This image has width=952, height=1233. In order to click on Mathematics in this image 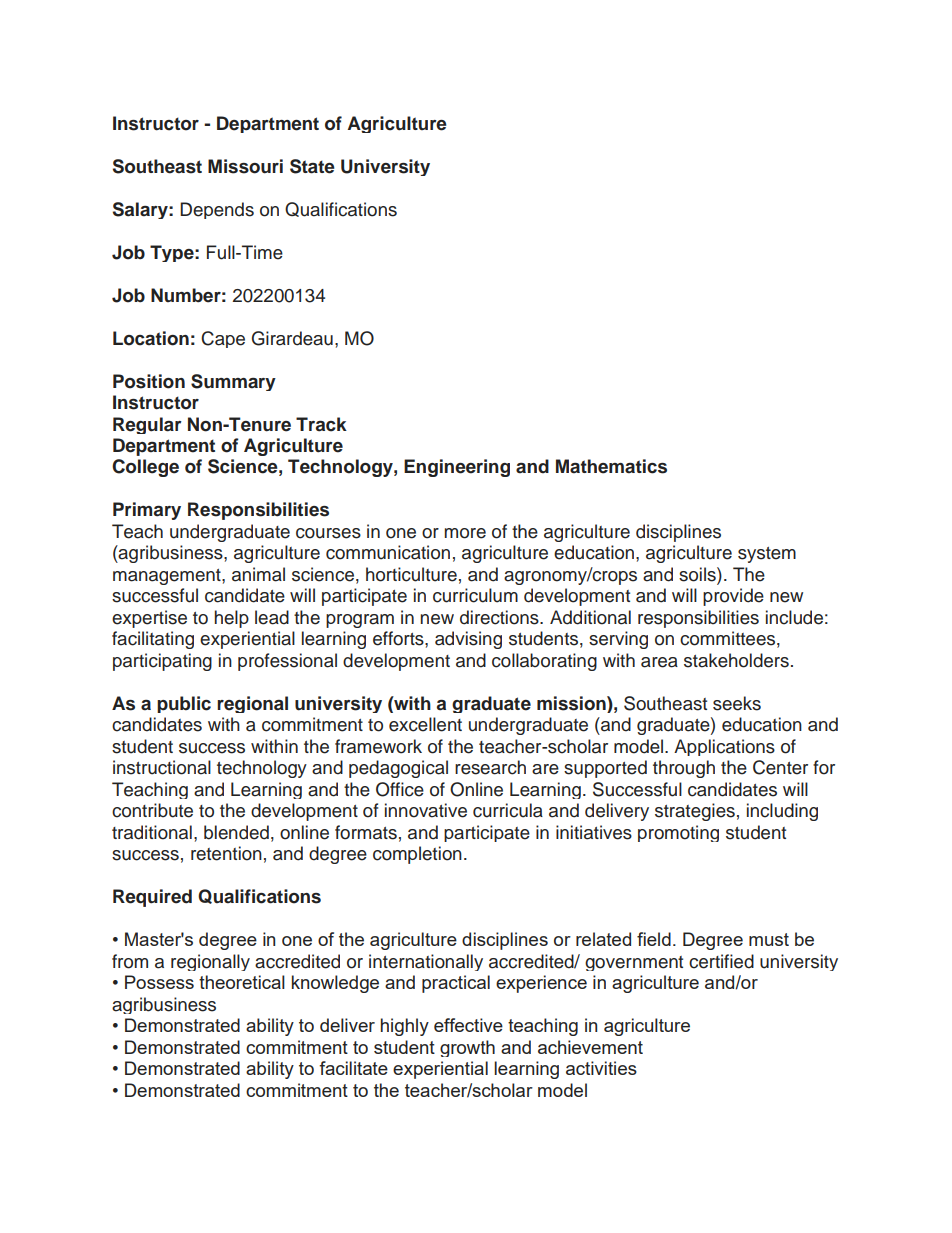, I will do `click(611, 466)`.
